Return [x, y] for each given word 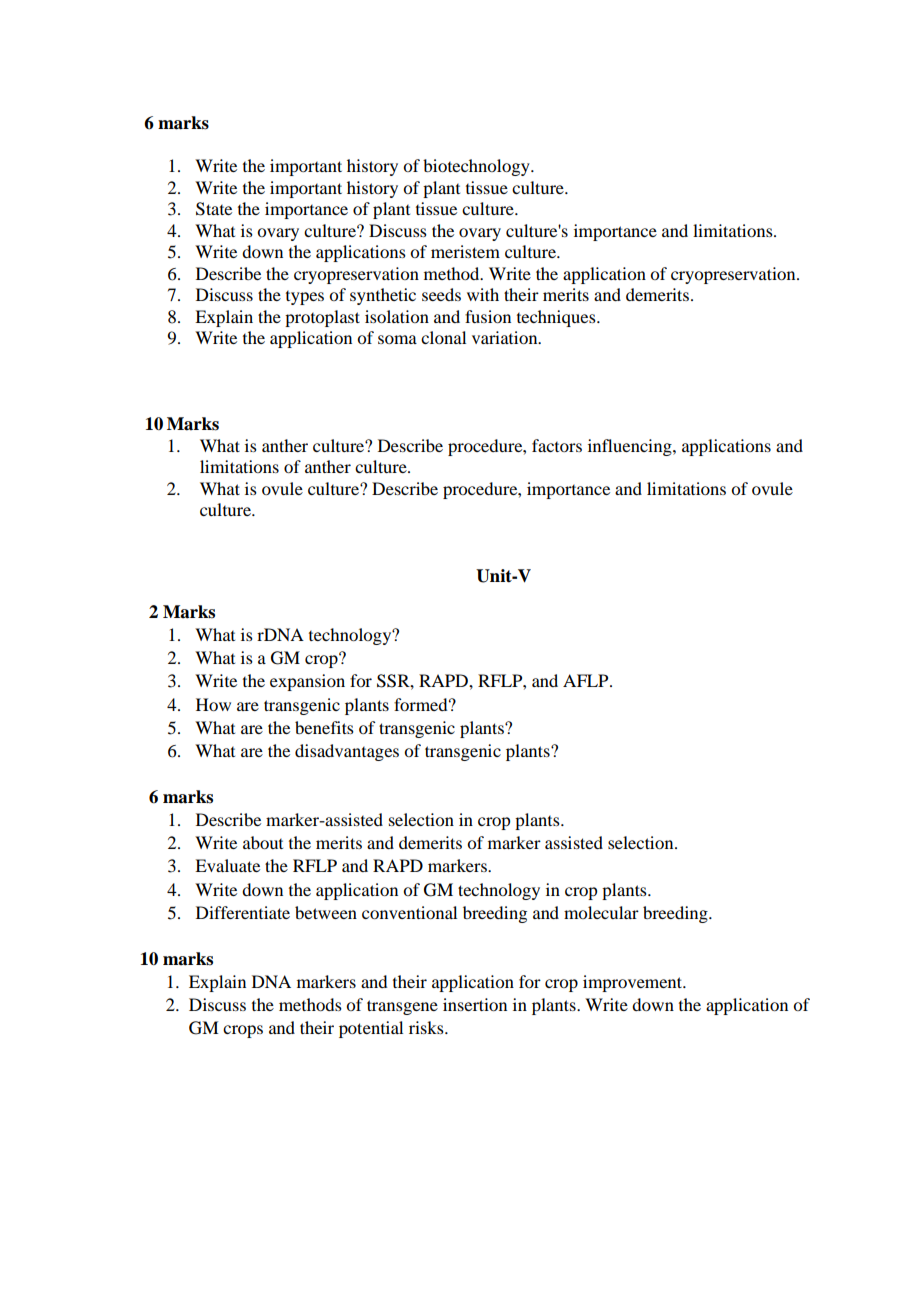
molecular [601, 912]
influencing [631, 447]
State [214, 209]
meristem [465, 251]
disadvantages [347, 752]
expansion [307, 682]
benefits [324, 727]
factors [557, 445]
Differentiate [243, 912]
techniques [557, 318]
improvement [634, 983]
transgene [402, 1007]
